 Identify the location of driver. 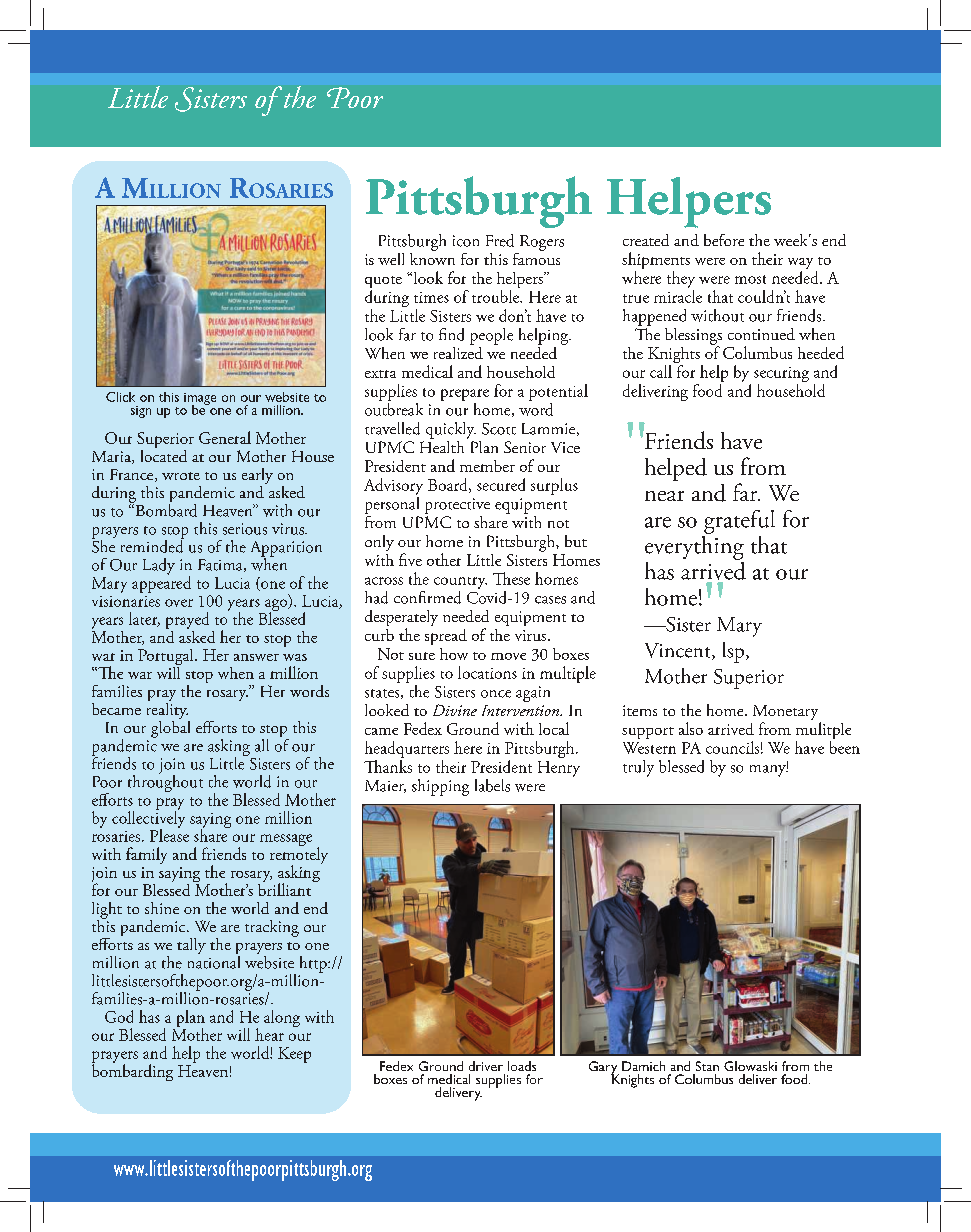
(486, 1066).
